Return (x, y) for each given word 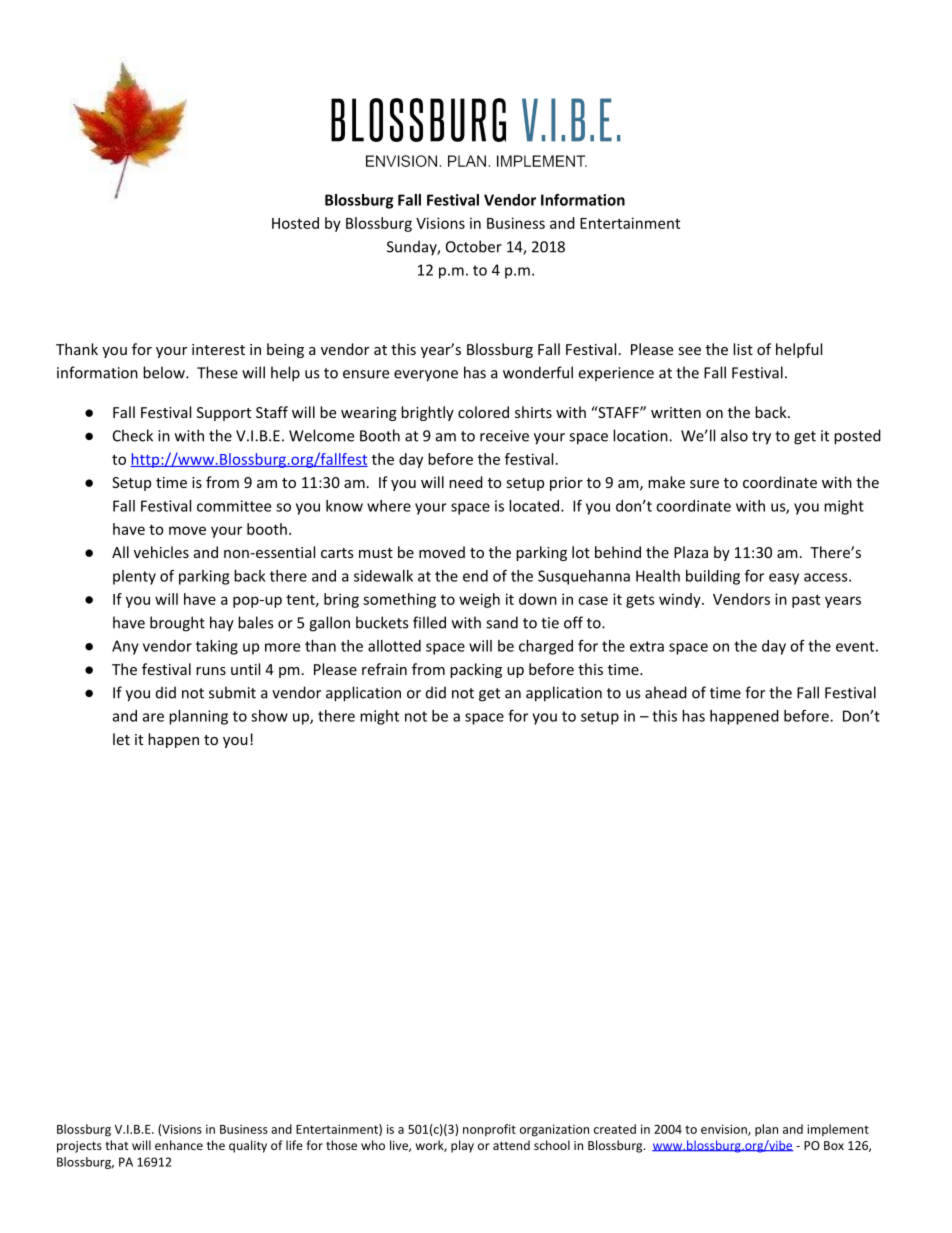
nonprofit (489, 1130)
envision (724, 1129)
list (743, 349)
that (117, 1145)
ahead (666, 692)
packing (476, 670)
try (761, 438)
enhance (179, 1145)
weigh (479, 600)
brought (177, 624)
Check (133, 435)
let (121, 739)
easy (784, 579)
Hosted (295, 223)
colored (483, 412)
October (474, 246)
